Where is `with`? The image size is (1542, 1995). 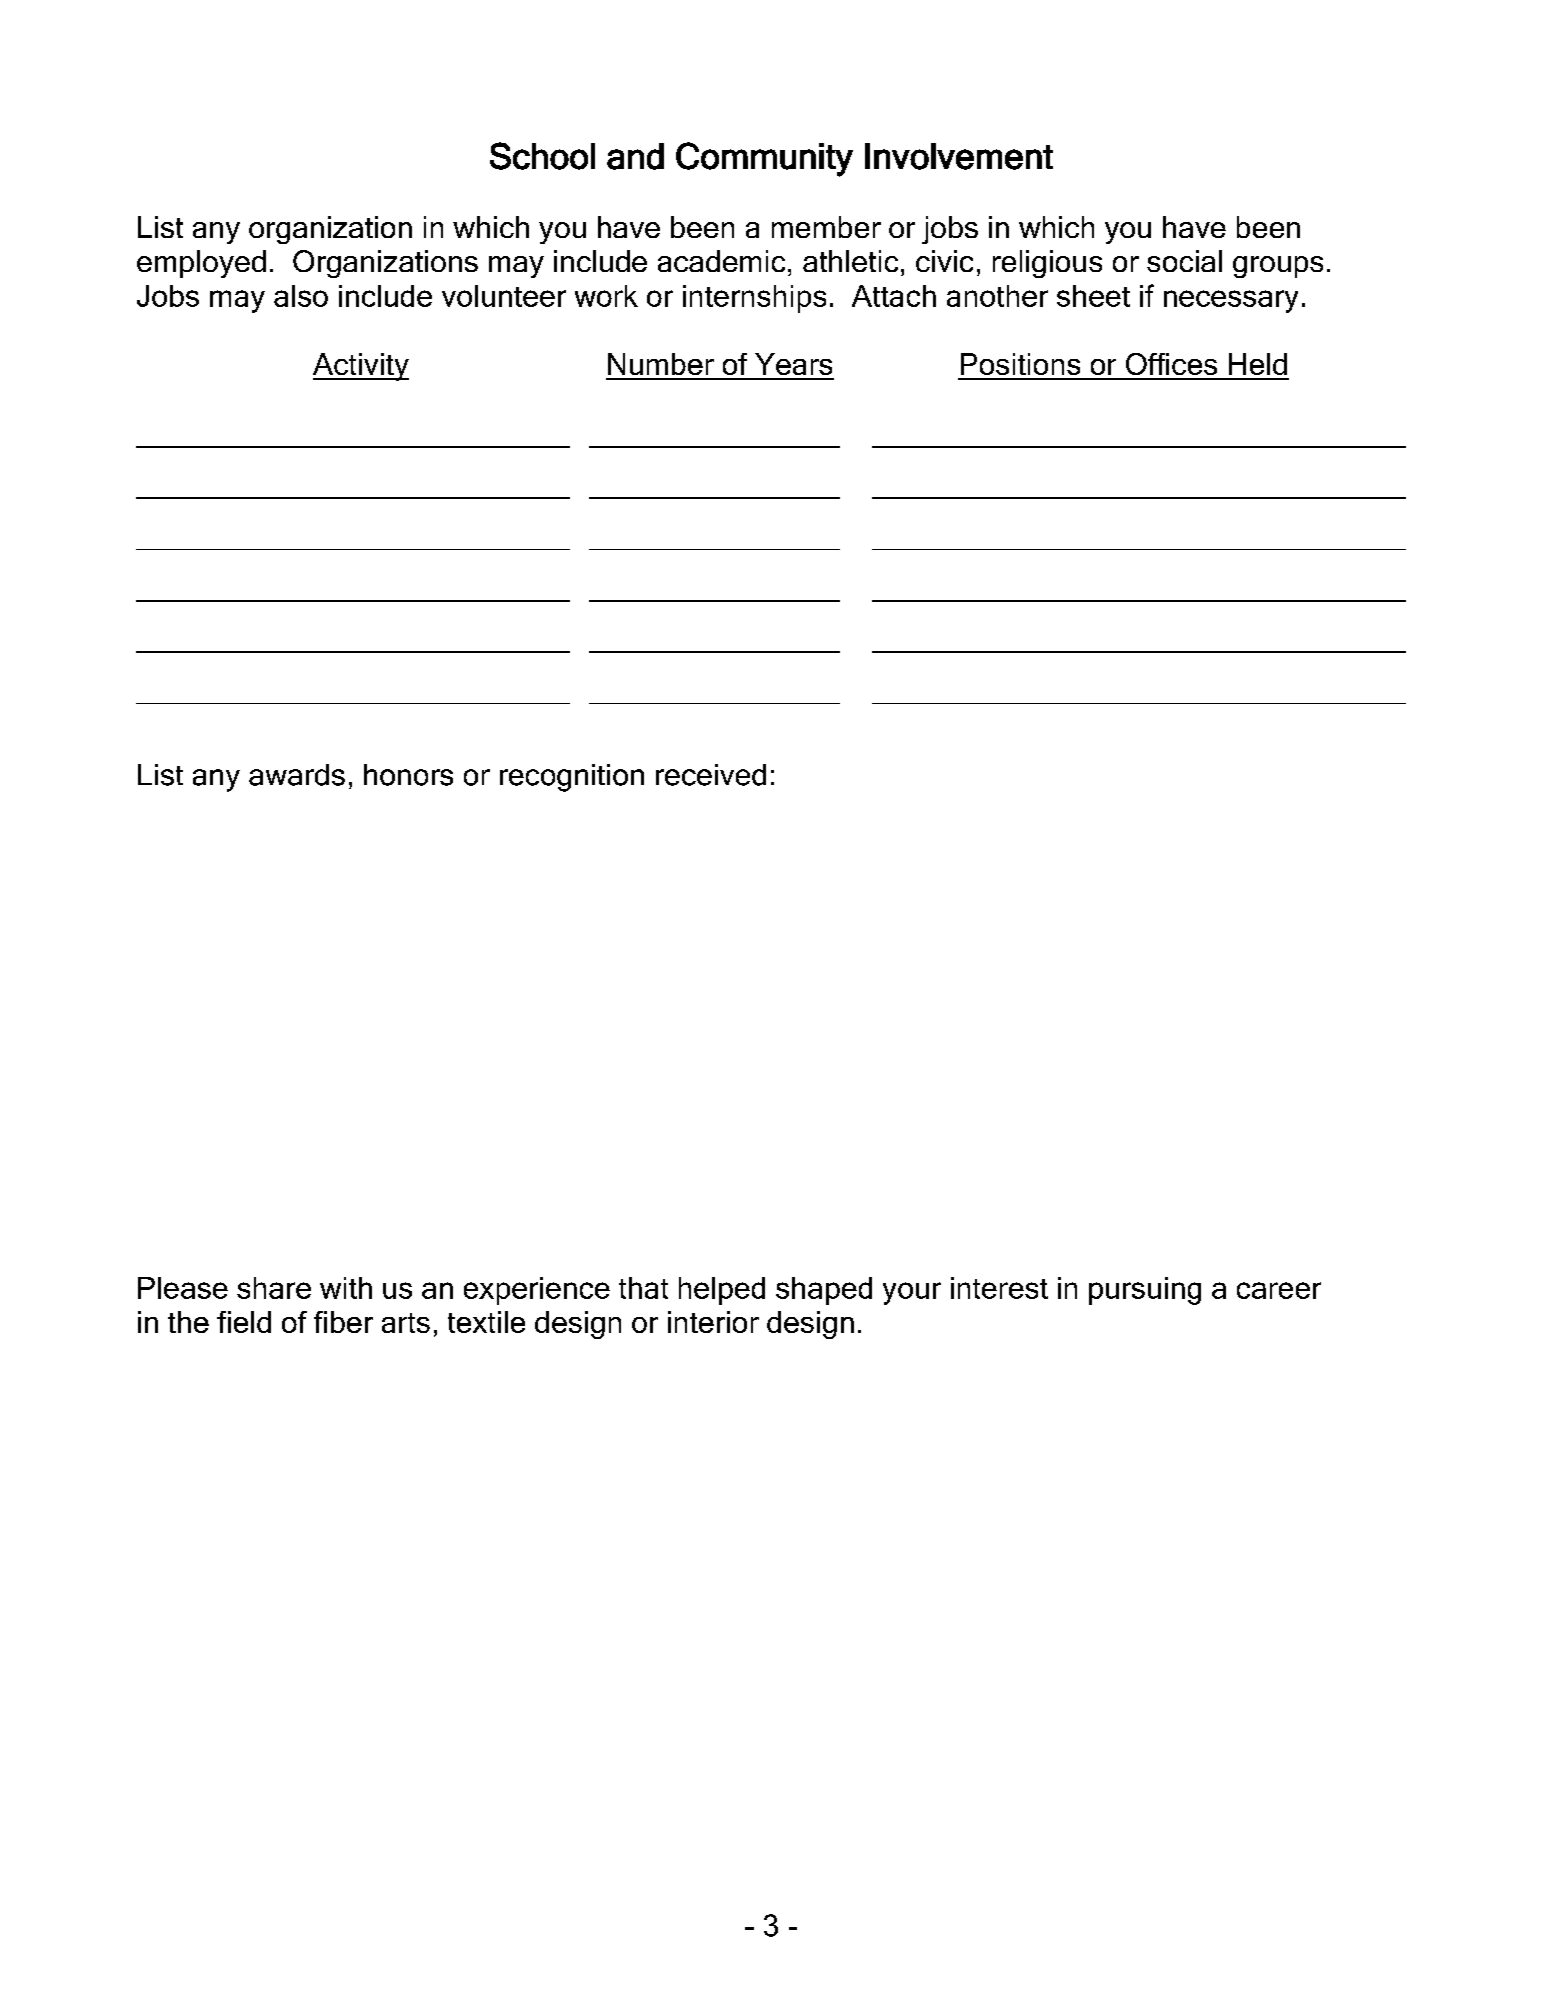 with is located at coordinates (346, 1288).
